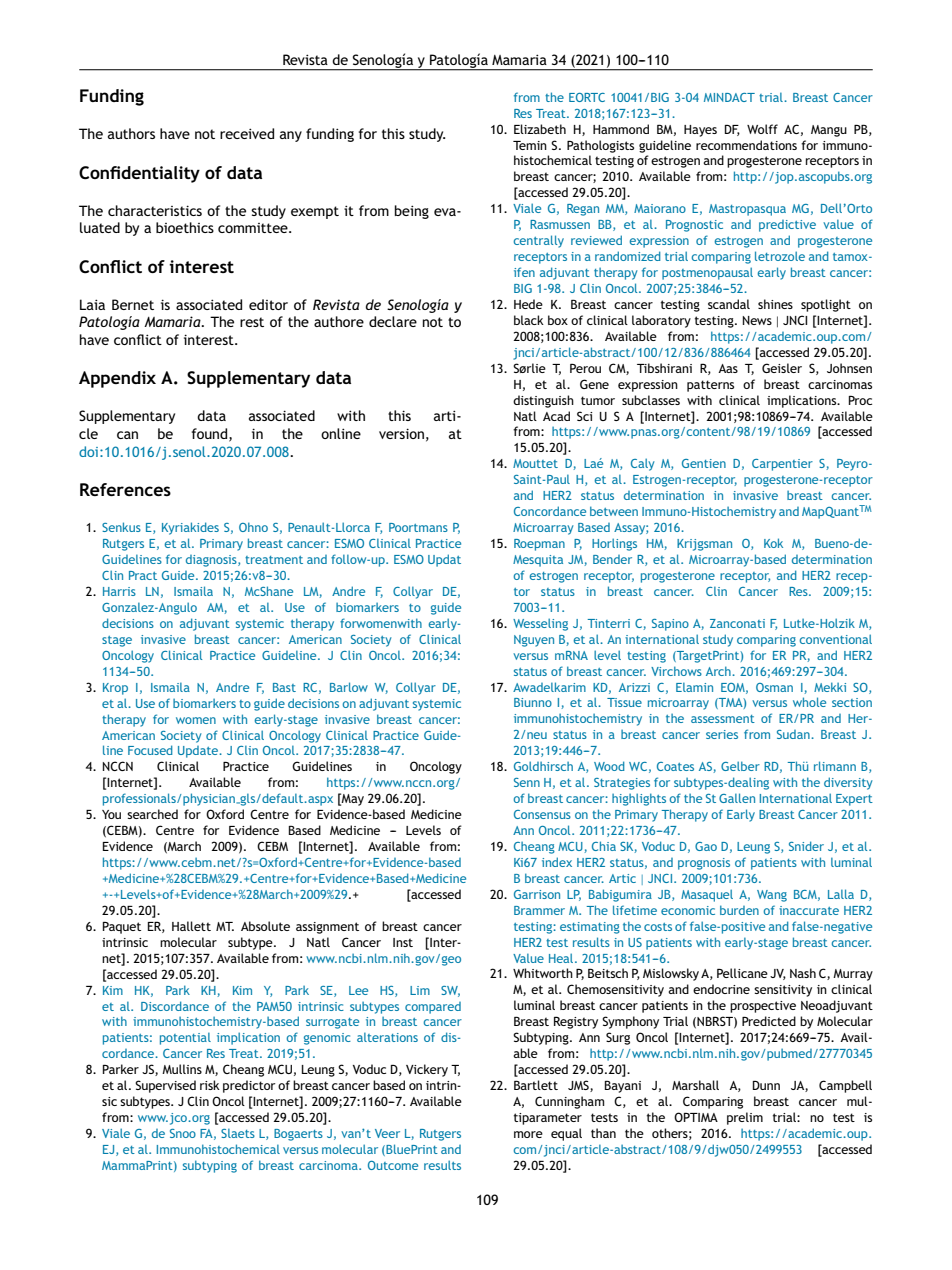 Image resolution: width=952 pixels, height=1270 pixels. What do you see at coordinates (746, 145) in the page?
I see `recommendations` at bounding box center [746, 145].
